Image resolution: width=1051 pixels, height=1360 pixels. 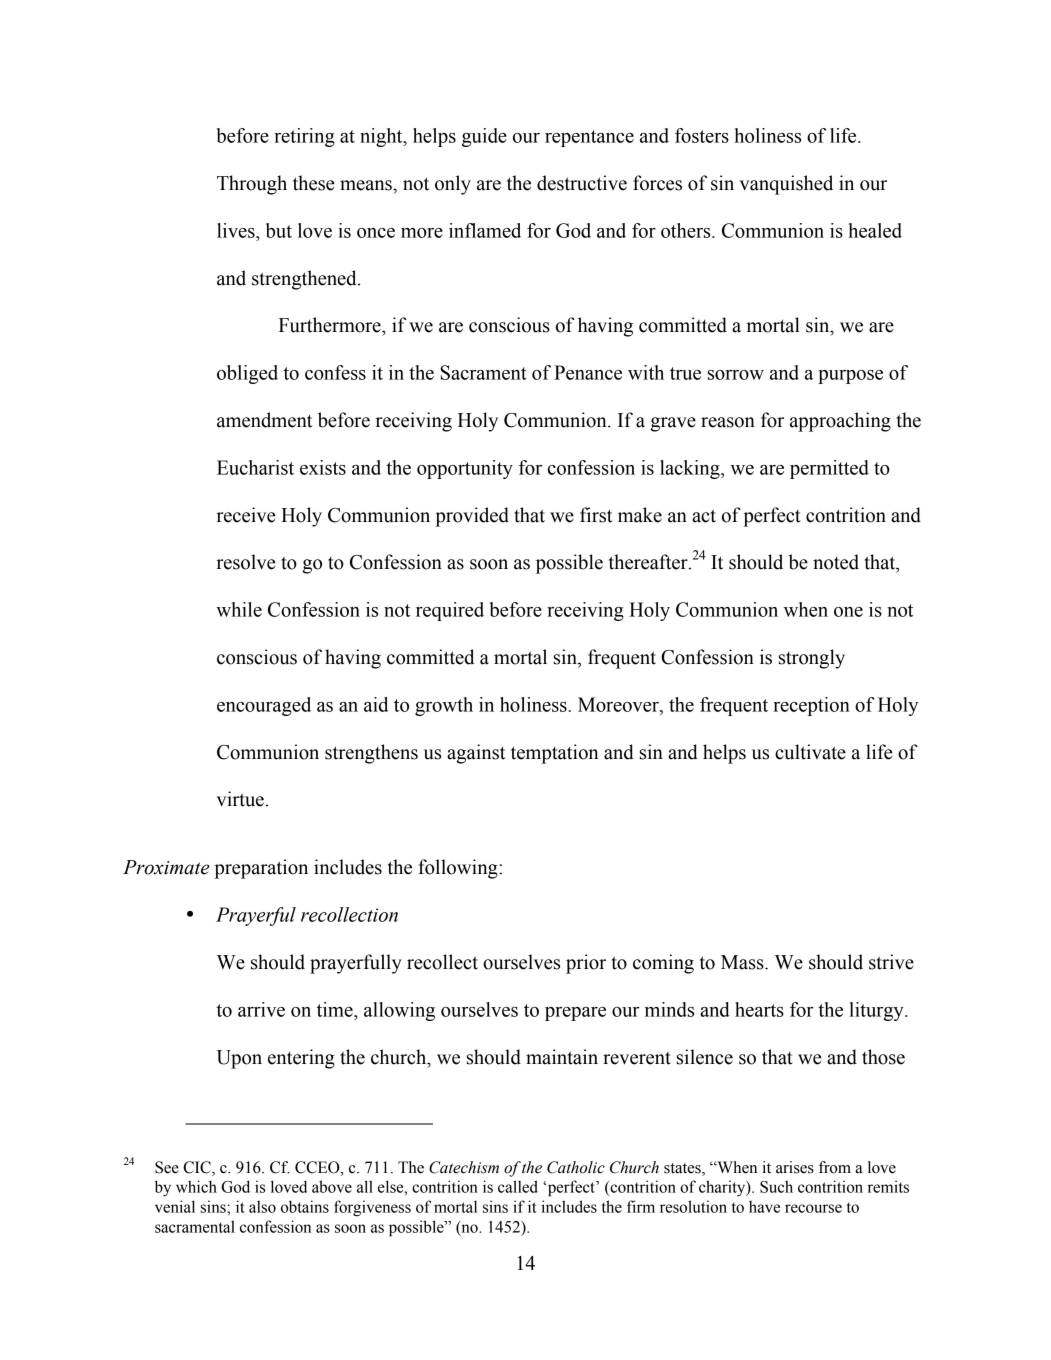 What do you see at coordinates (812, 659) in the screenshot?
I see `strongly` at bounding box center [812, 659].
